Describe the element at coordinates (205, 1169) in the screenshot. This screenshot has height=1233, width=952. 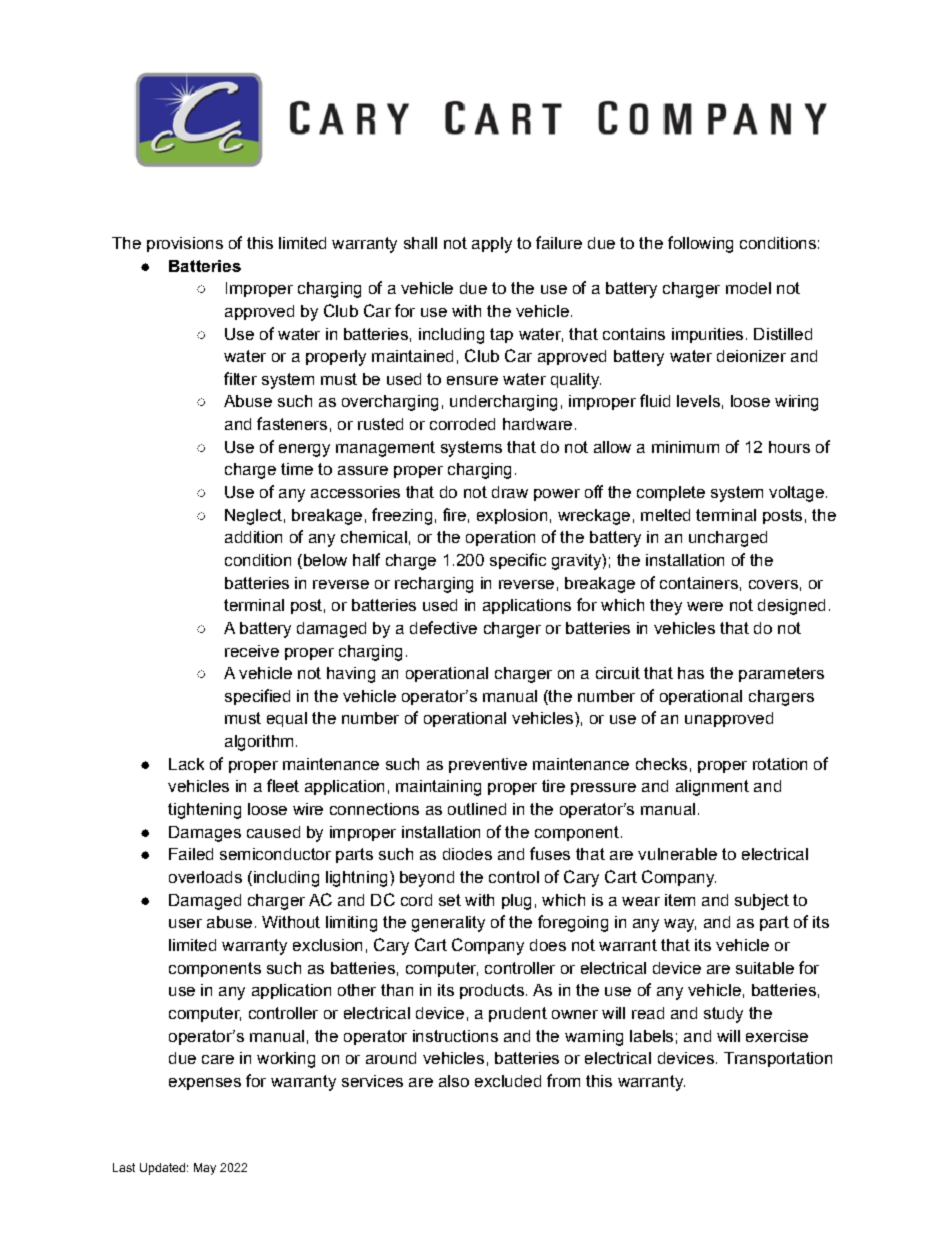
I see `May` at that location.
